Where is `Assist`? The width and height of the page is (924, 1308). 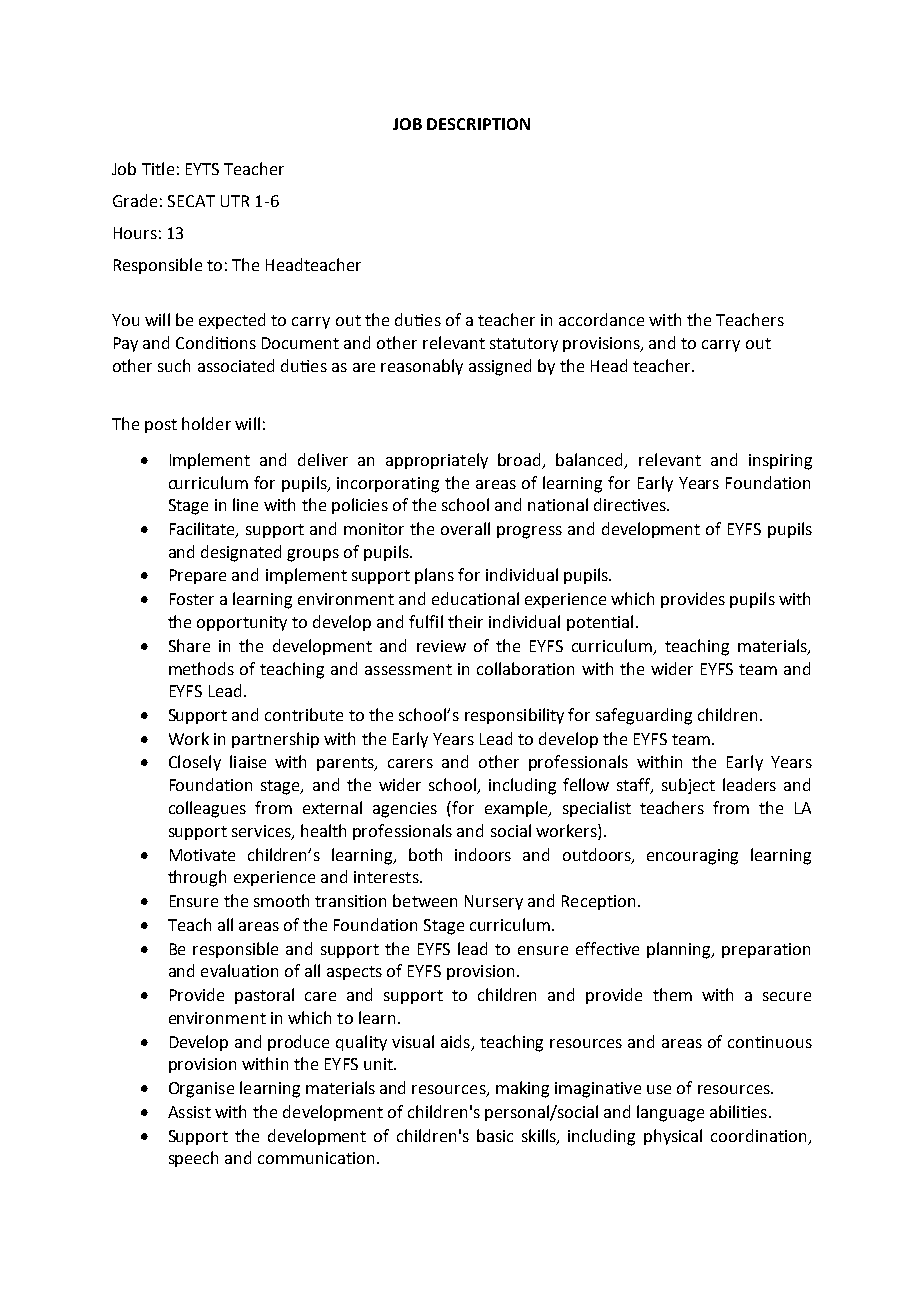 Assist is located at coordinates (189, 1112).
